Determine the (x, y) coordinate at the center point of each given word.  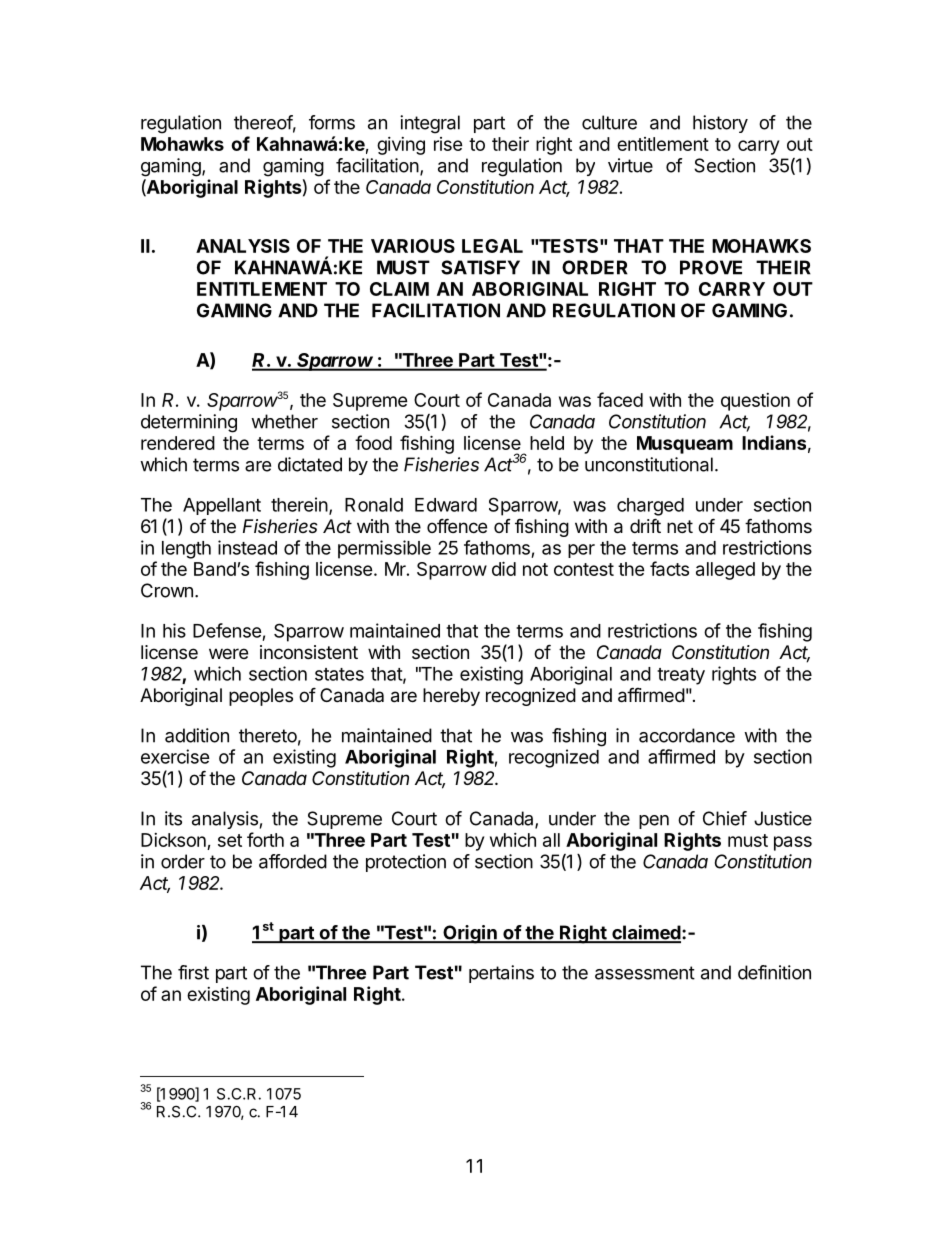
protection (406, 863)
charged (650, 507)
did (504, 568)
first (193, 972)
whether (284, 421)
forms (332, 122)
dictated (310, 464)
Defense (227, 630)
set (230, 840)
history (720, 124)
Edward (446, 505)
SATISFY (480, 267)
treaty (681, 676)
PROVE (711, 267)
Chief (725, 818)
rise (448, 144)
